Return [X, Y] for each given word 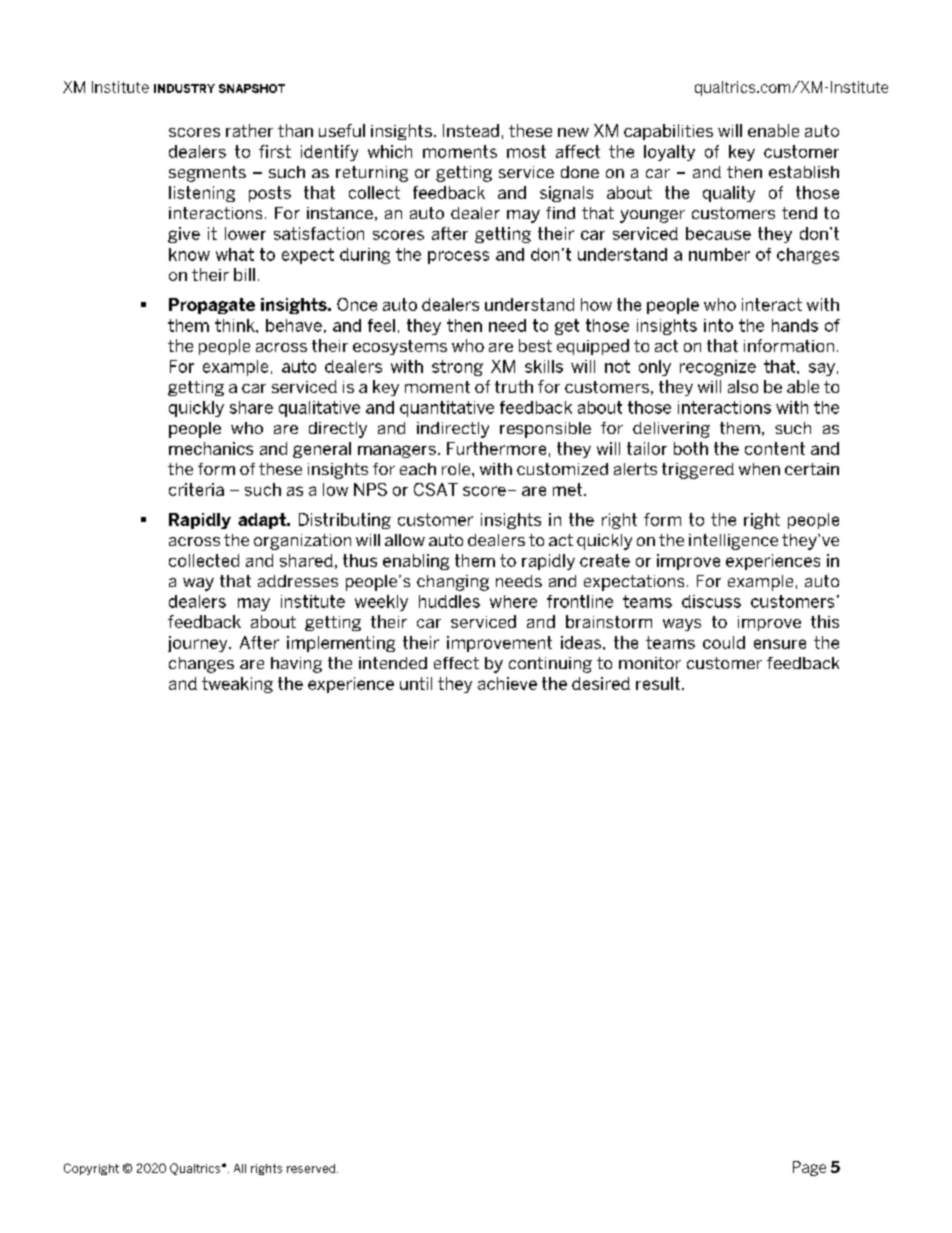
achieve [507, 683]
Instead [471, 130]
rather [249, 130]
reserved [312, 1168]
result [659, 683]
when [759, 469]
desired [601, 683]
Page [809, 1168]
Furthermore [496, 448]
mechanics [211, 448]
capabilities [668, 132]
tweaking [237, 685]
